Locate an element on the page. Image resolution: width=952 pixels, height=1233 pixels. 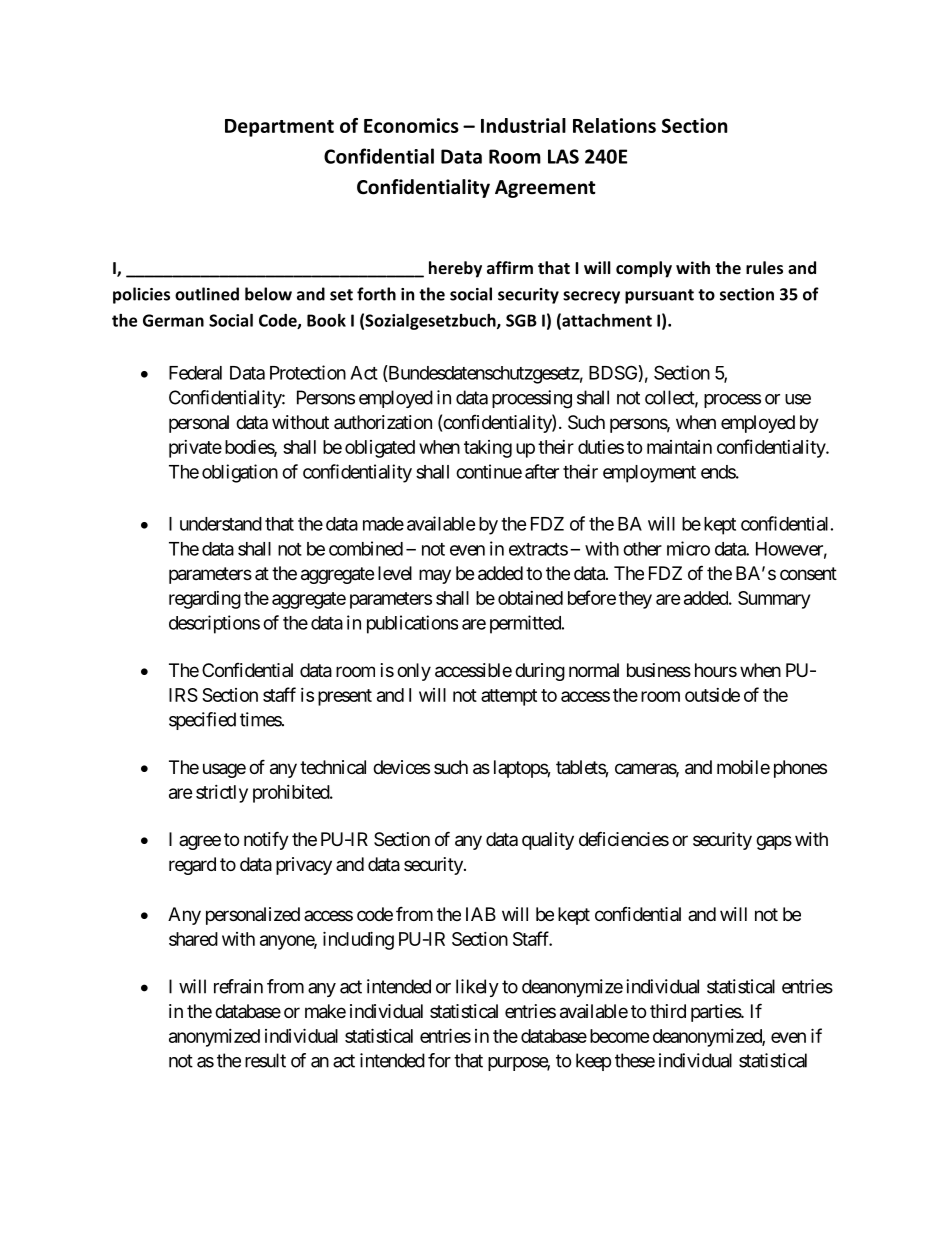
understand is located at coordinates (221, 524).
